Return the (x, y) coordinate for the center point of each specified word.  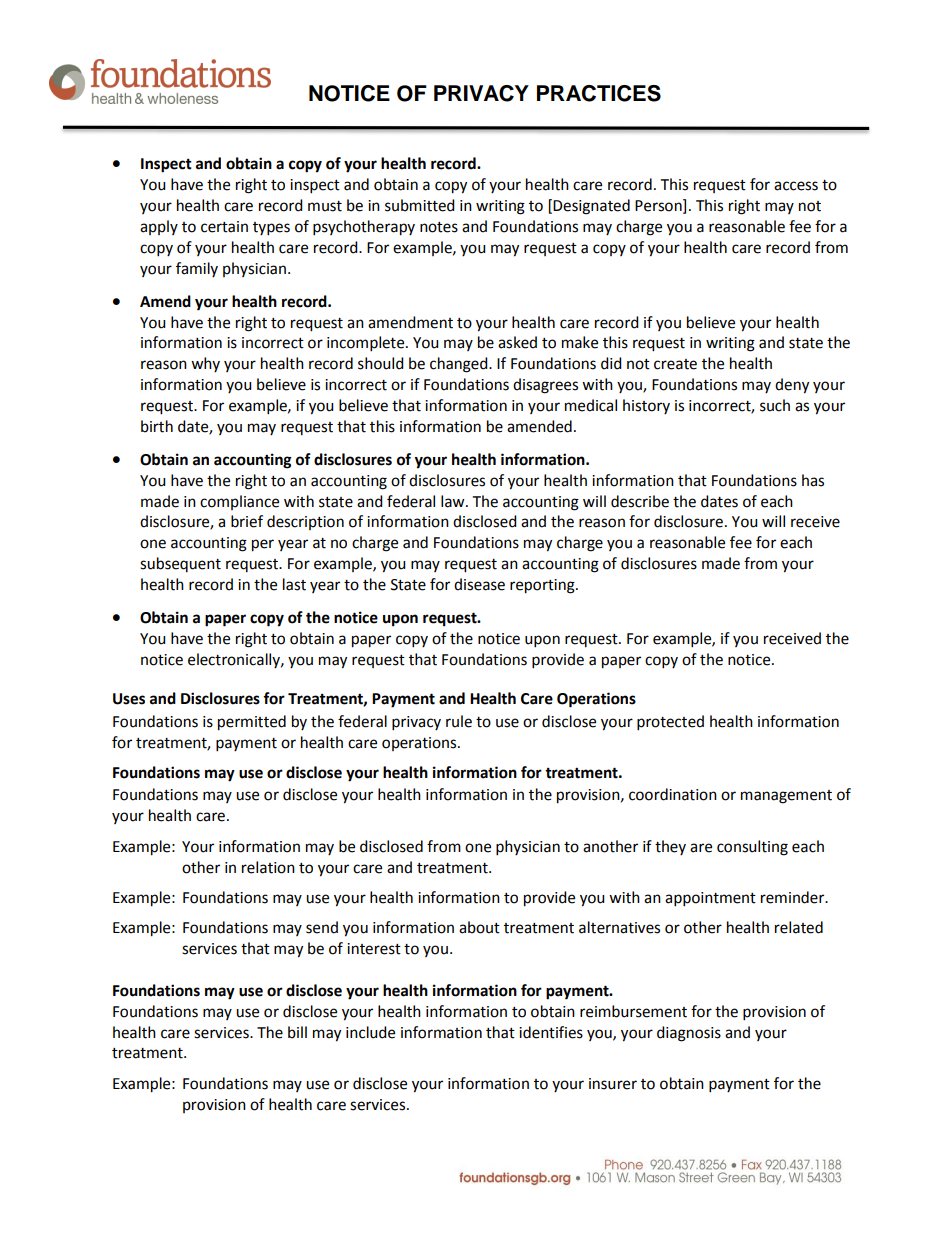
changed (460, 365)
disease (479, 584)
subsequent (180, 564)
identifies (551, 1032)
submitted (420, 205)
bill (297, 1032)
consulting (752, 848)
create (675, 364)
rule (459, 721)
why (205, 364)
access (796, 186)
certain (224, 227)
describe (640, 501)
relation (268, 867)
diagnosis (689, 1034)
